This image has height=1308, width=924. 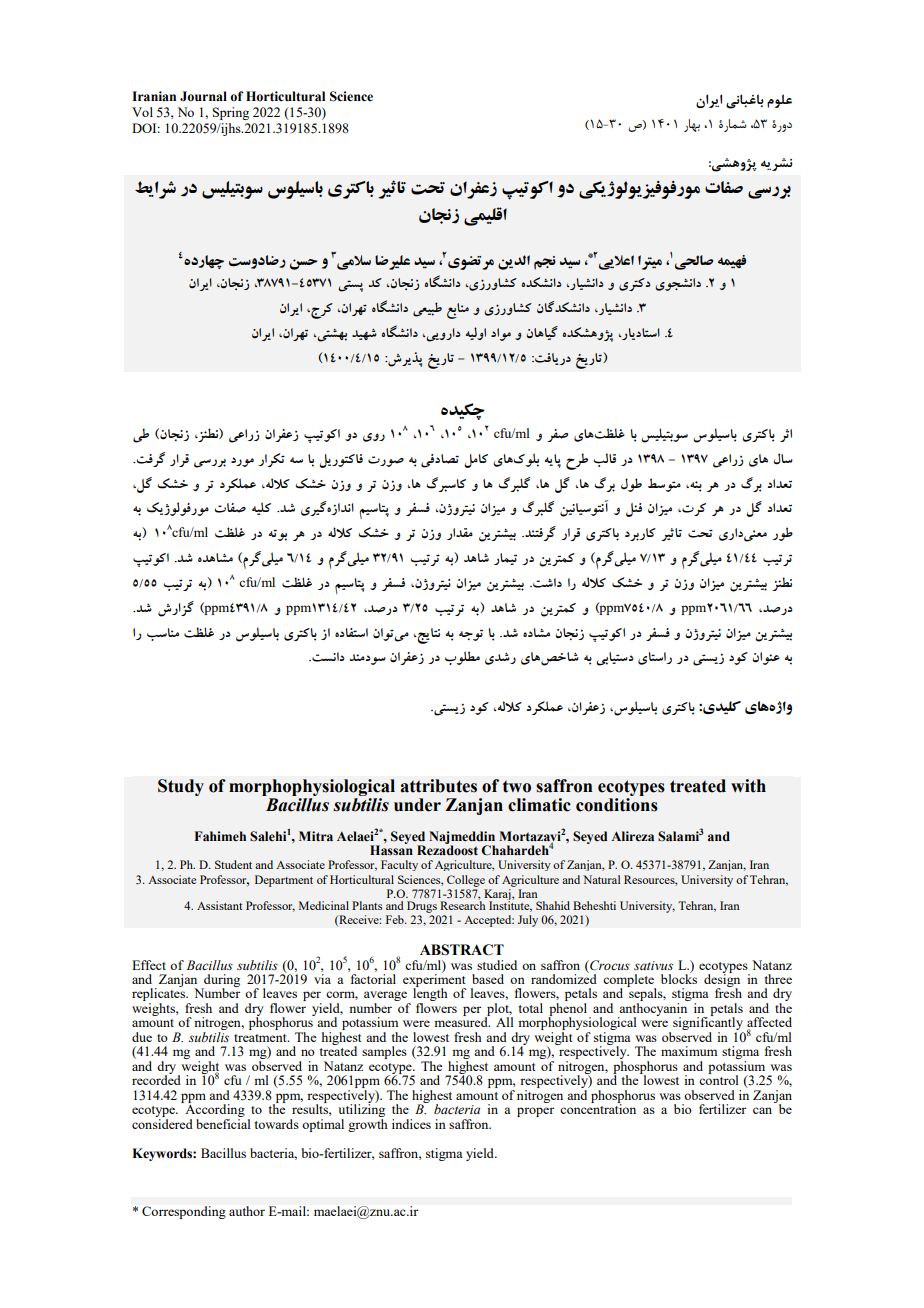 I want to click on author, so click(x=247, y=1211).
